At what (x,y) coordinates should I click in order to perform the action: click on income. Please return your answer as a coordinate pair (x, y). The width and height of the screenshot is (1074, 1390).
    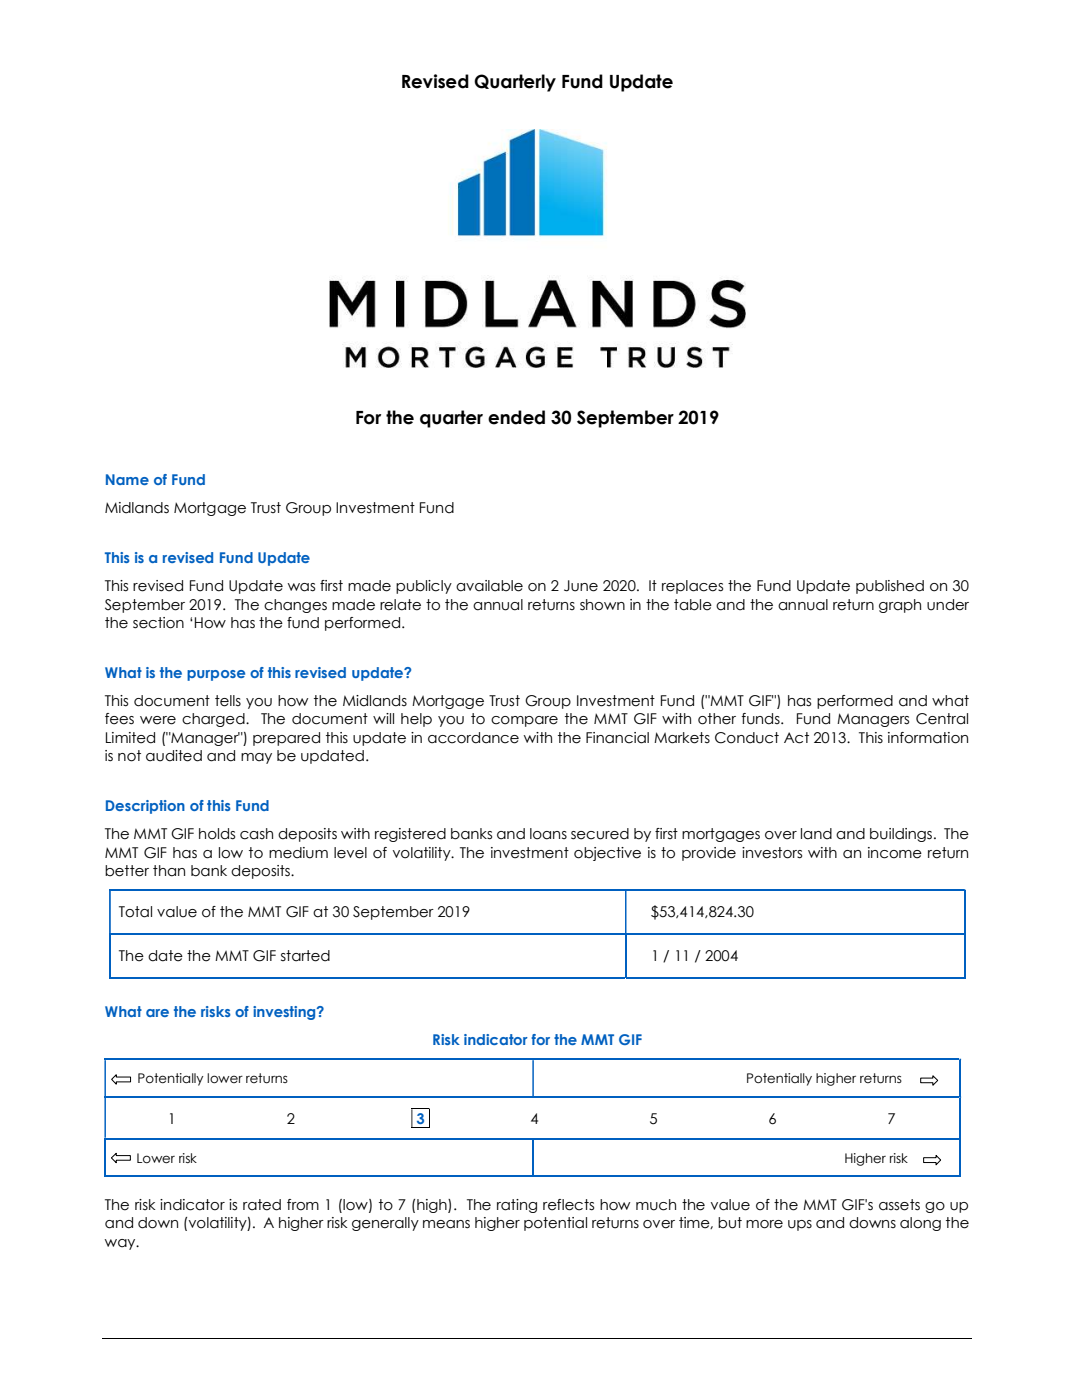
    Looking at the image, I should click on (895, 853).
